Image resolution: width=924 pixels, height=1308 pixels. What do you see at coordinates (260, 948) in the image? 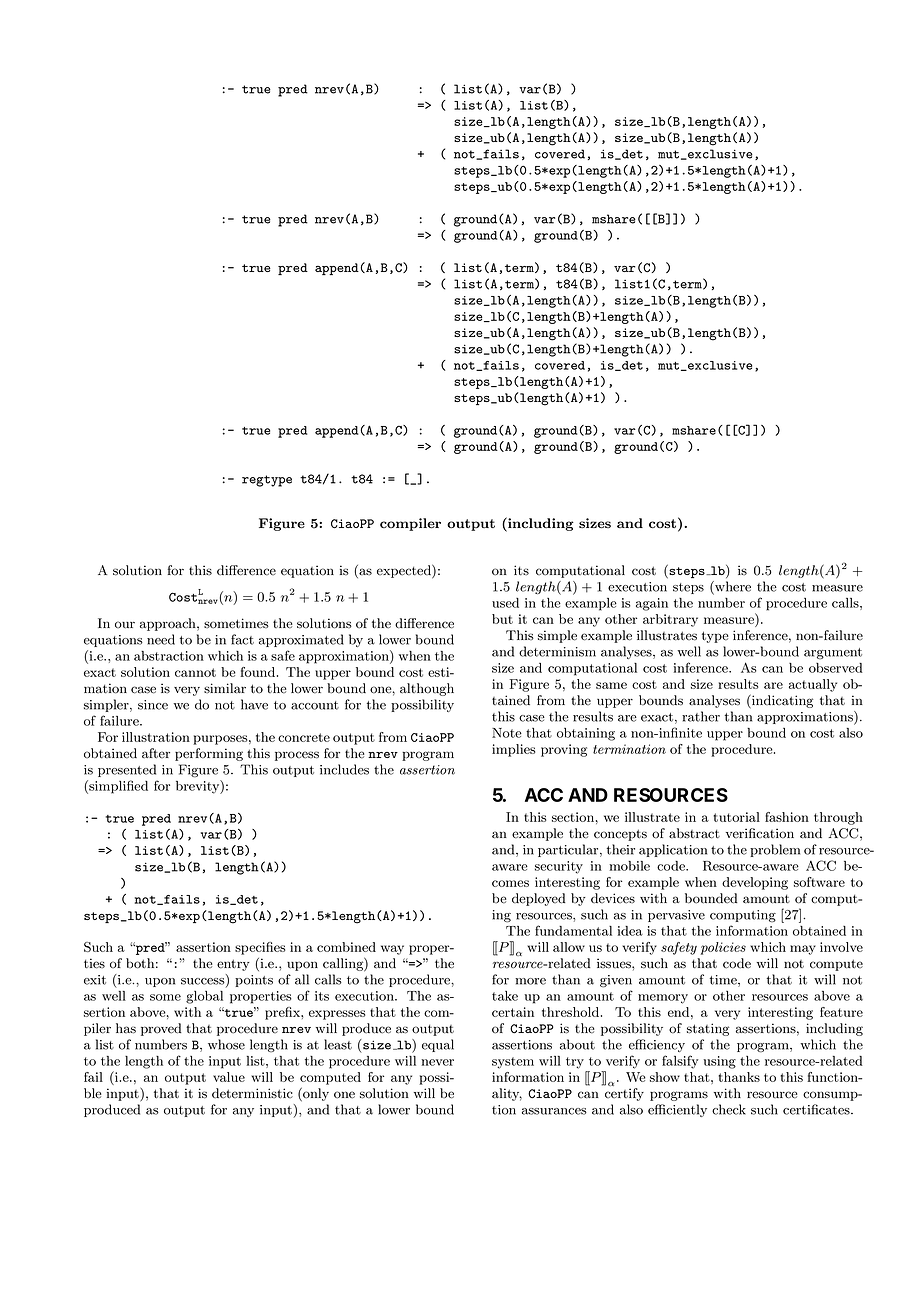
I see `specifies` at bounding box center [260, 948].
